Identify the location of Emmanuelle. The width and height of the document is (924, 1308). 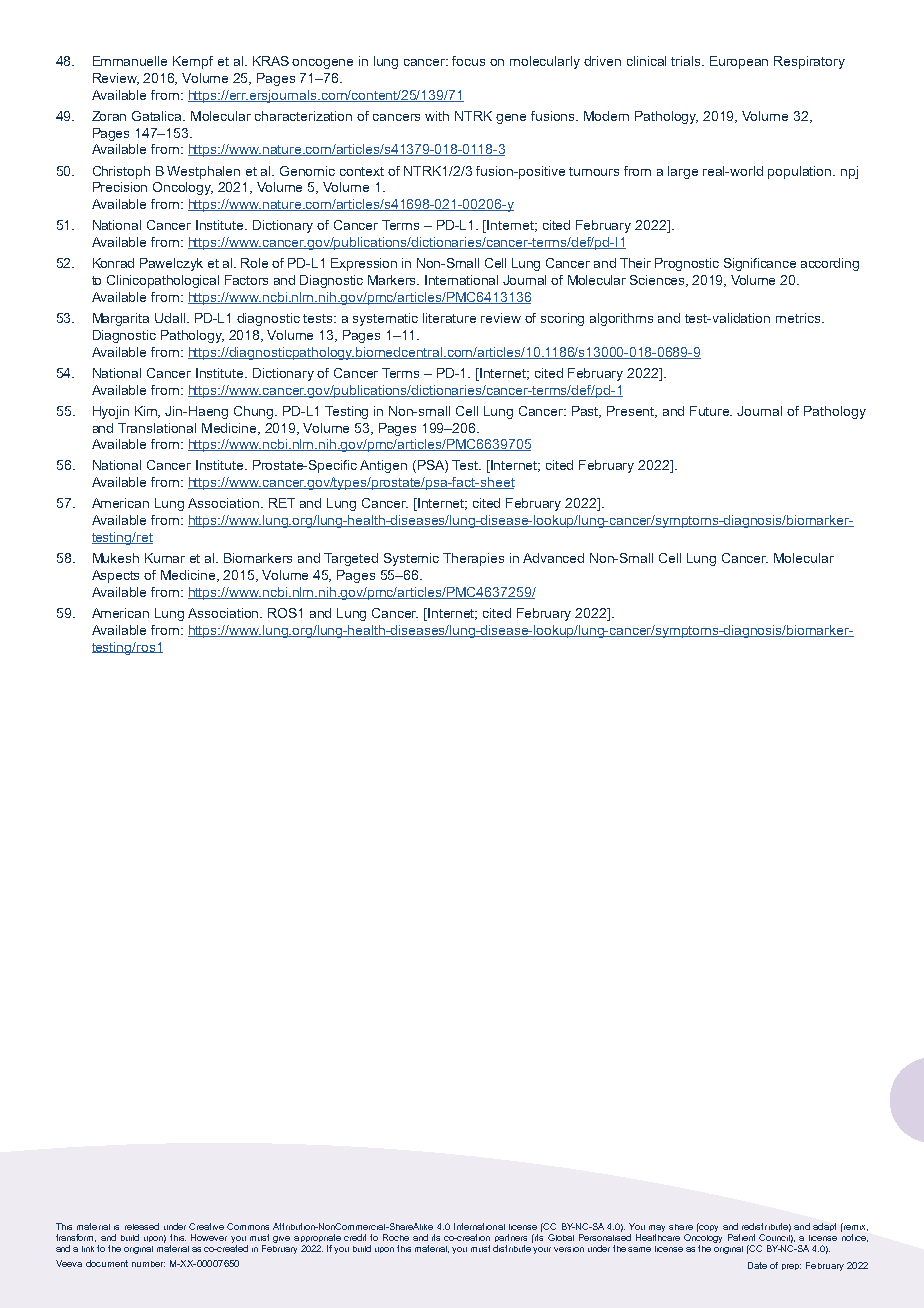
(130, 61).
